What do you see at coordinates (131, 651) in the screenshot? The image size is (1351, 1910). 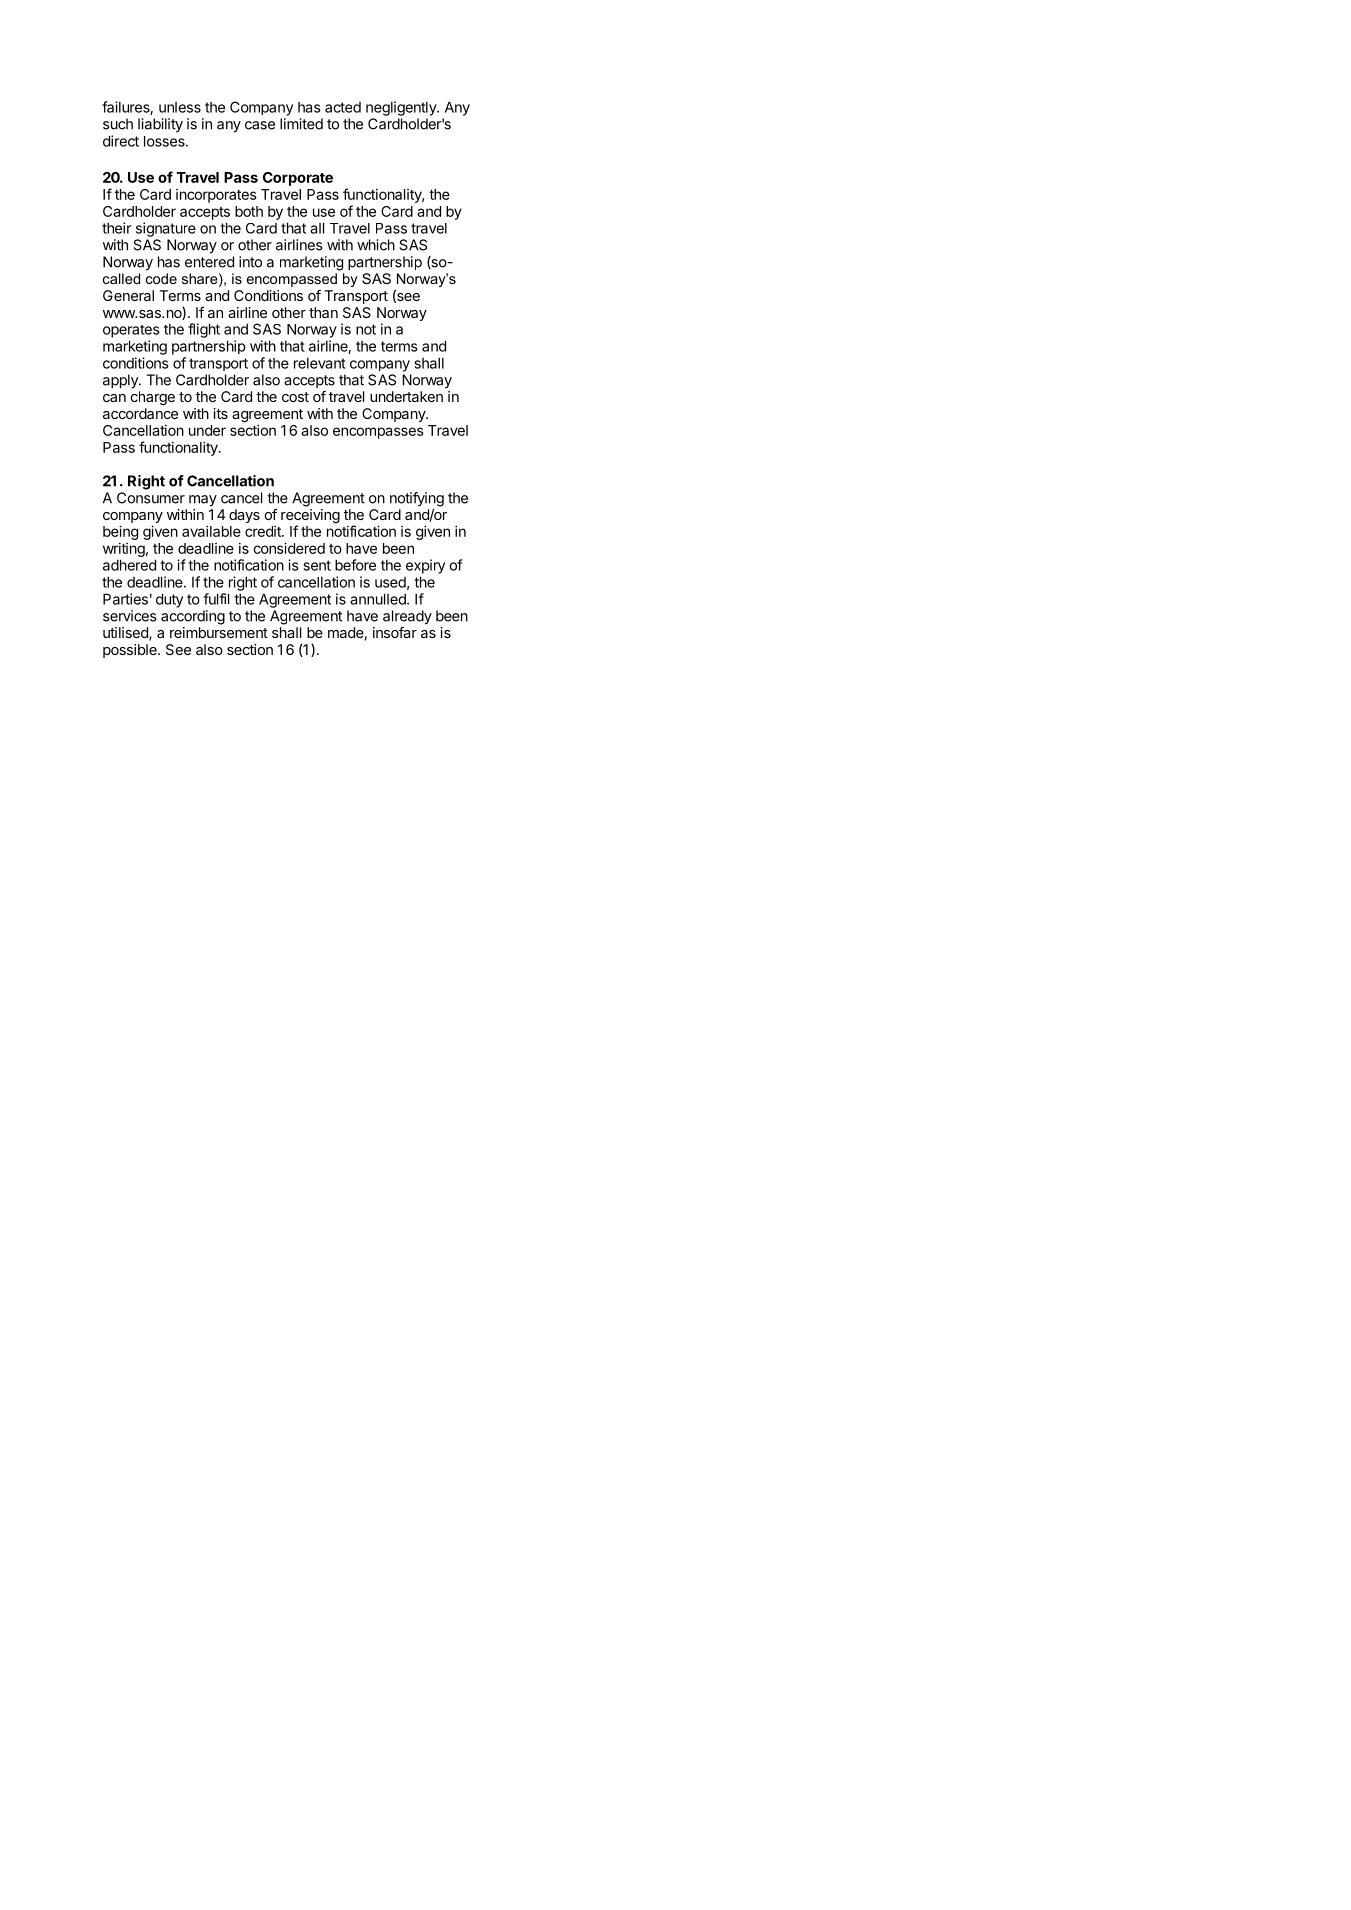 I see `possible` at bounding box center [131, 651].
